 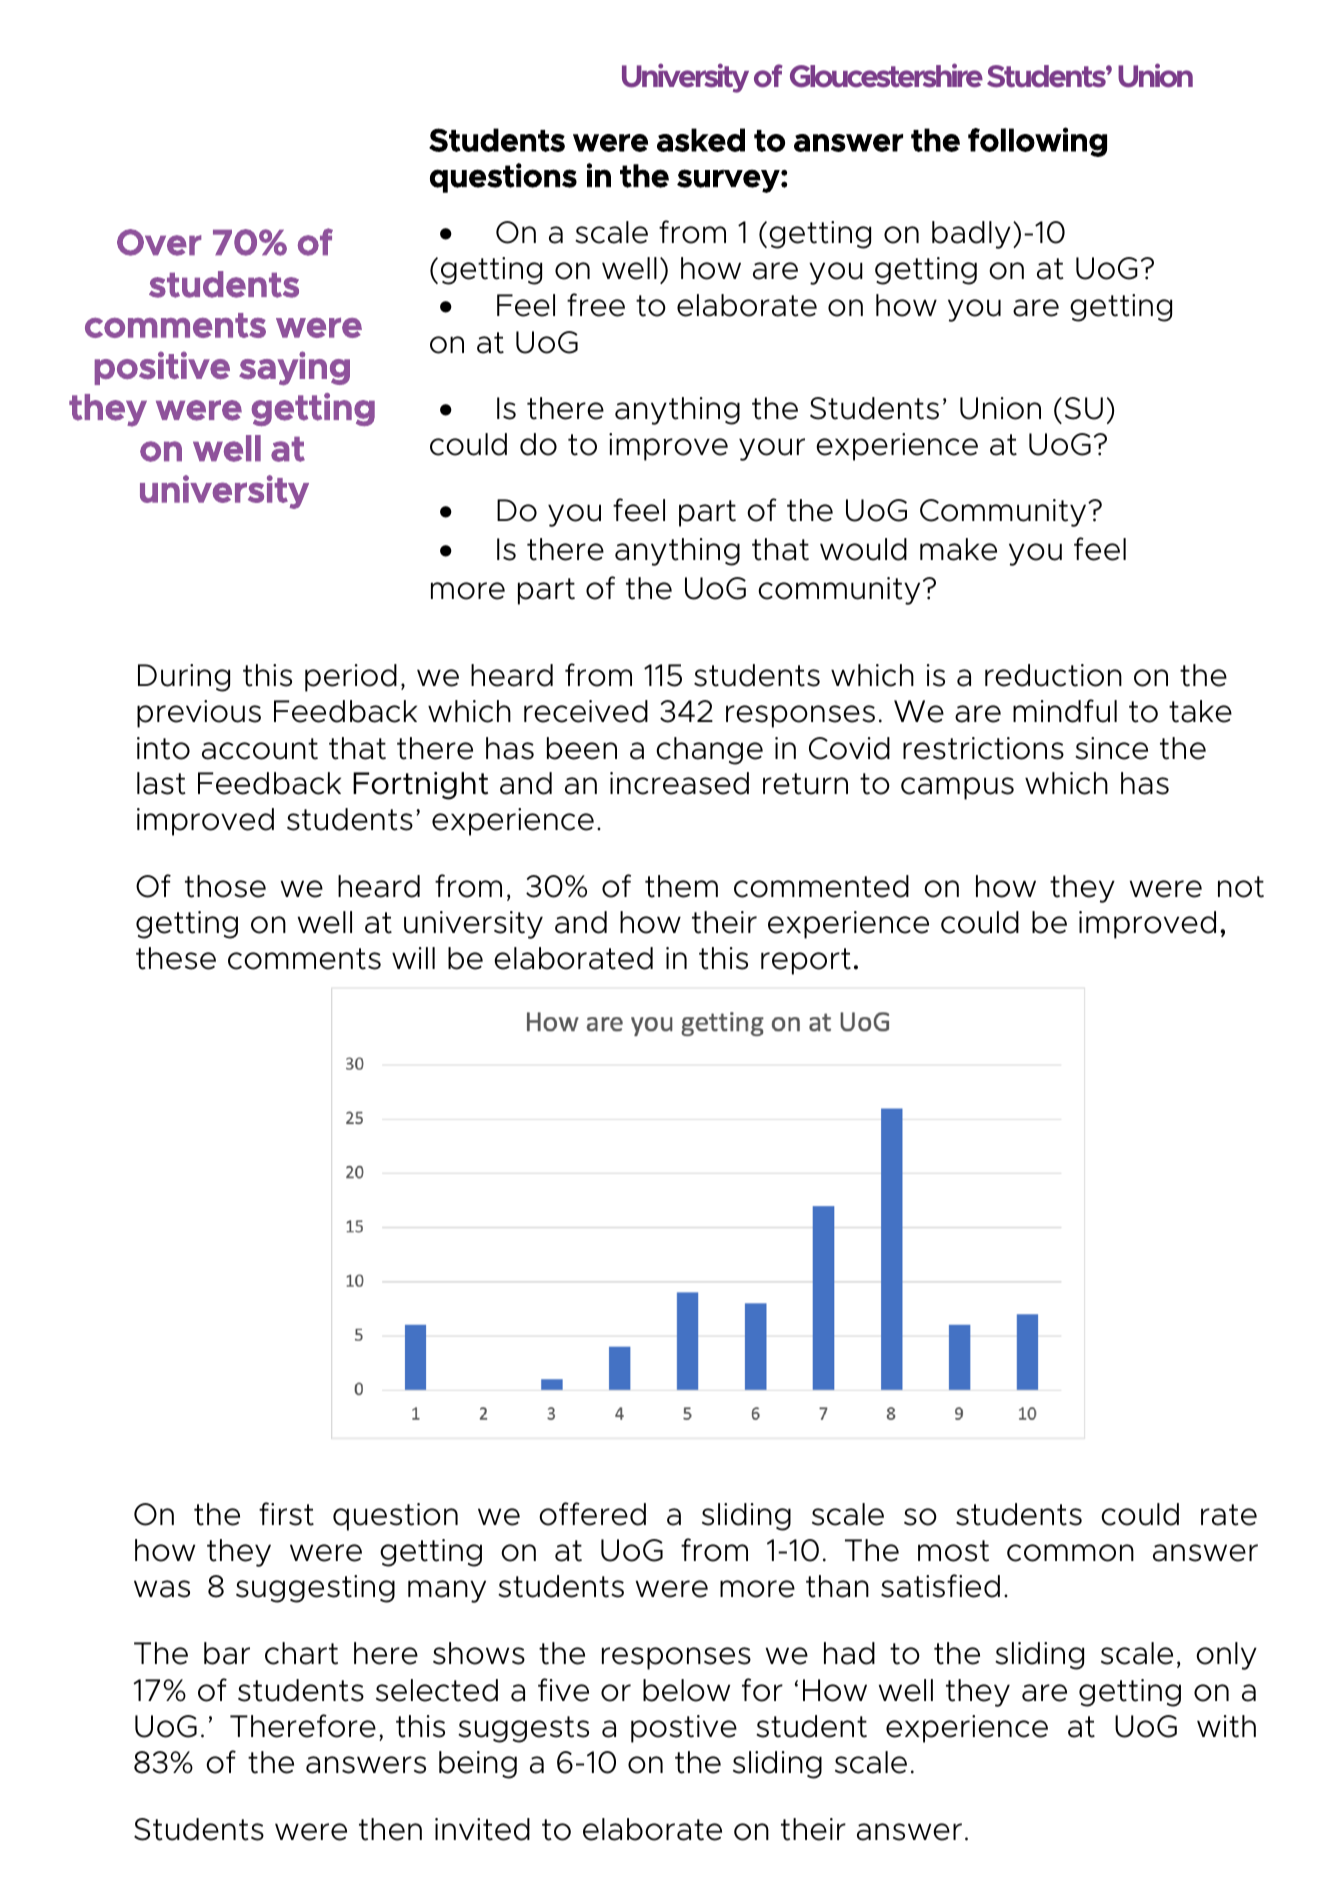 I want to click on change, so click(x=709, y=751).
